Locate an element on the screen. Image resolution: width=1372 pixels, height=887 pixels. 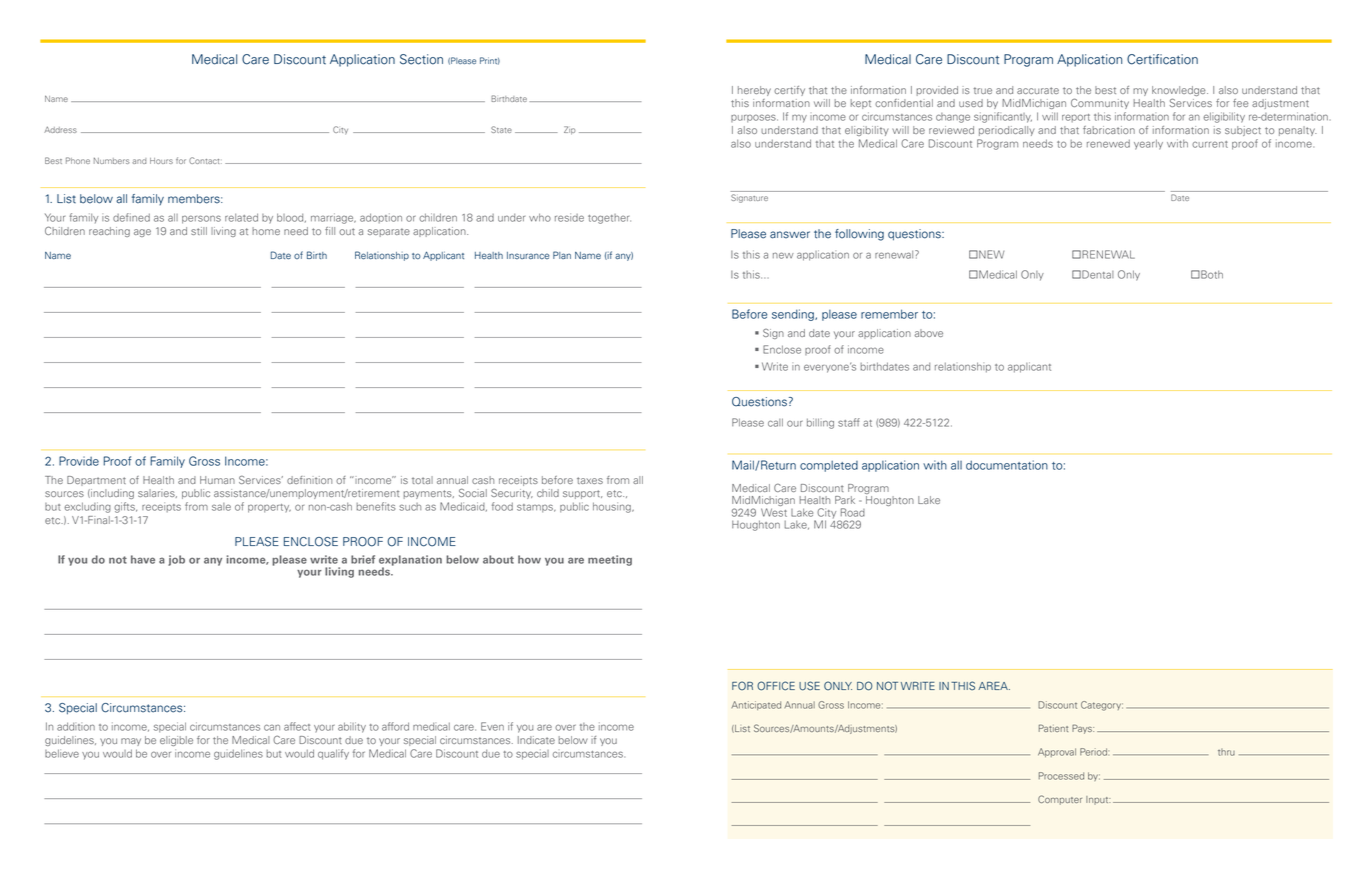
Address is located at coordinates (60, 129).
